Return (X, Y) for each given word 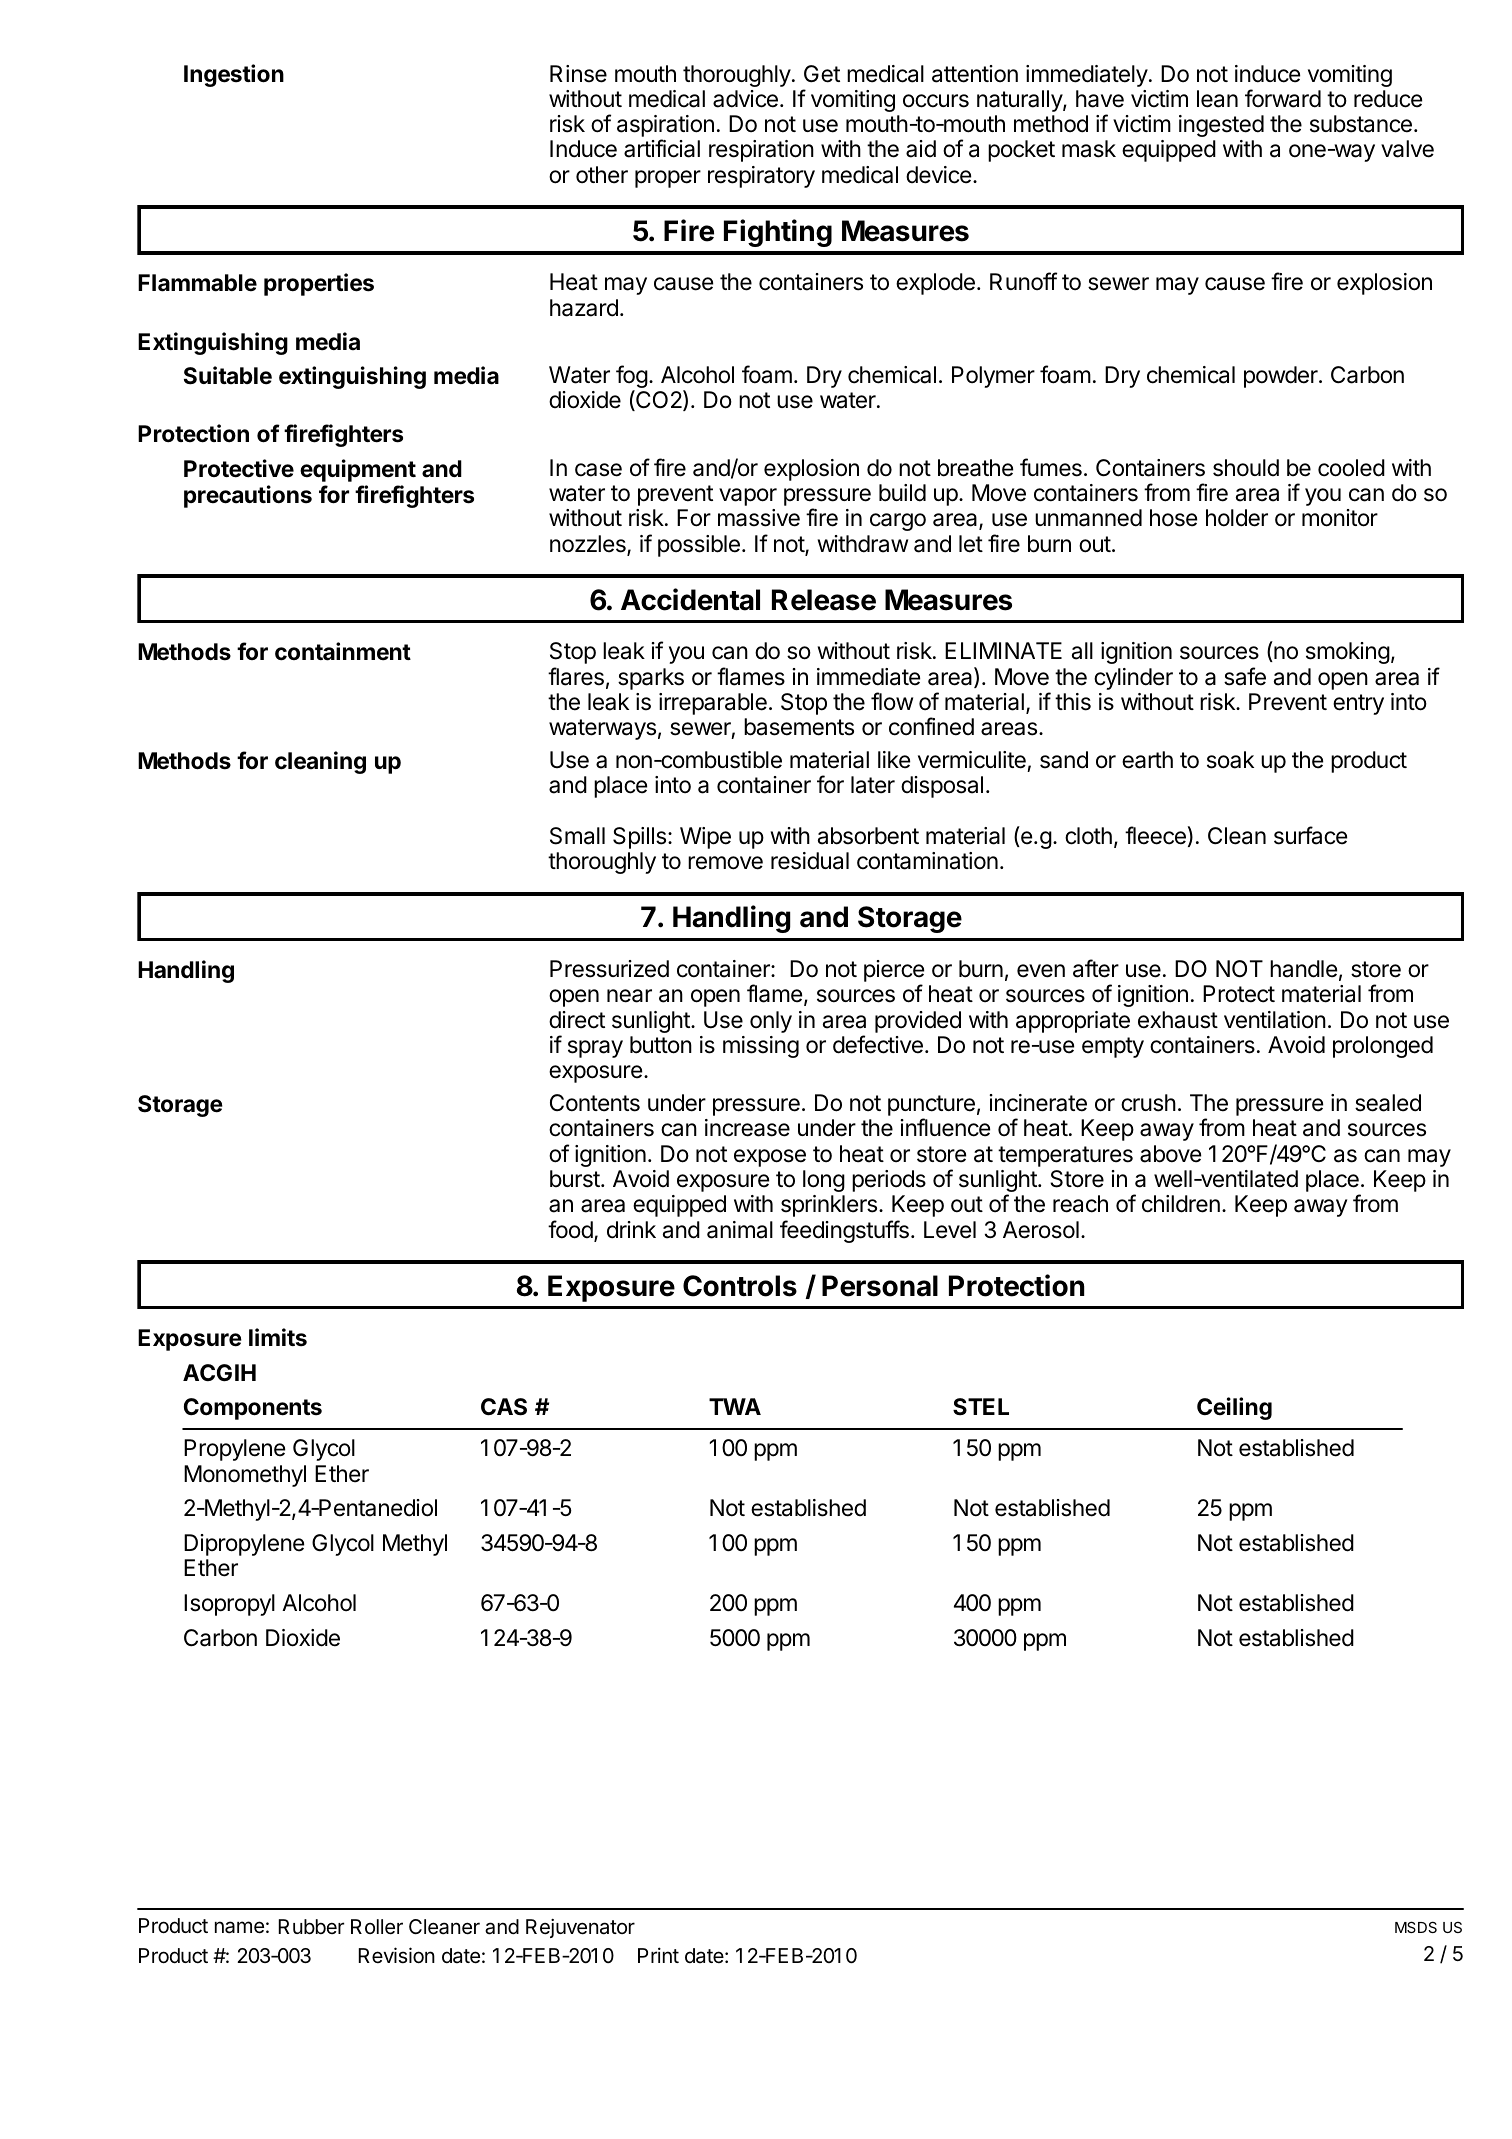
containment (343, 651)
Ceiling (1234, 1408)
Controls (740, 1286)
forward (1283, 98)
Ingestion (234, 75)
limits (278, 1337)
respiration (761, 151)
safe (1245, 676)
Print (658, 1955)
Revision (396, 1955)
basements (799, 727)
